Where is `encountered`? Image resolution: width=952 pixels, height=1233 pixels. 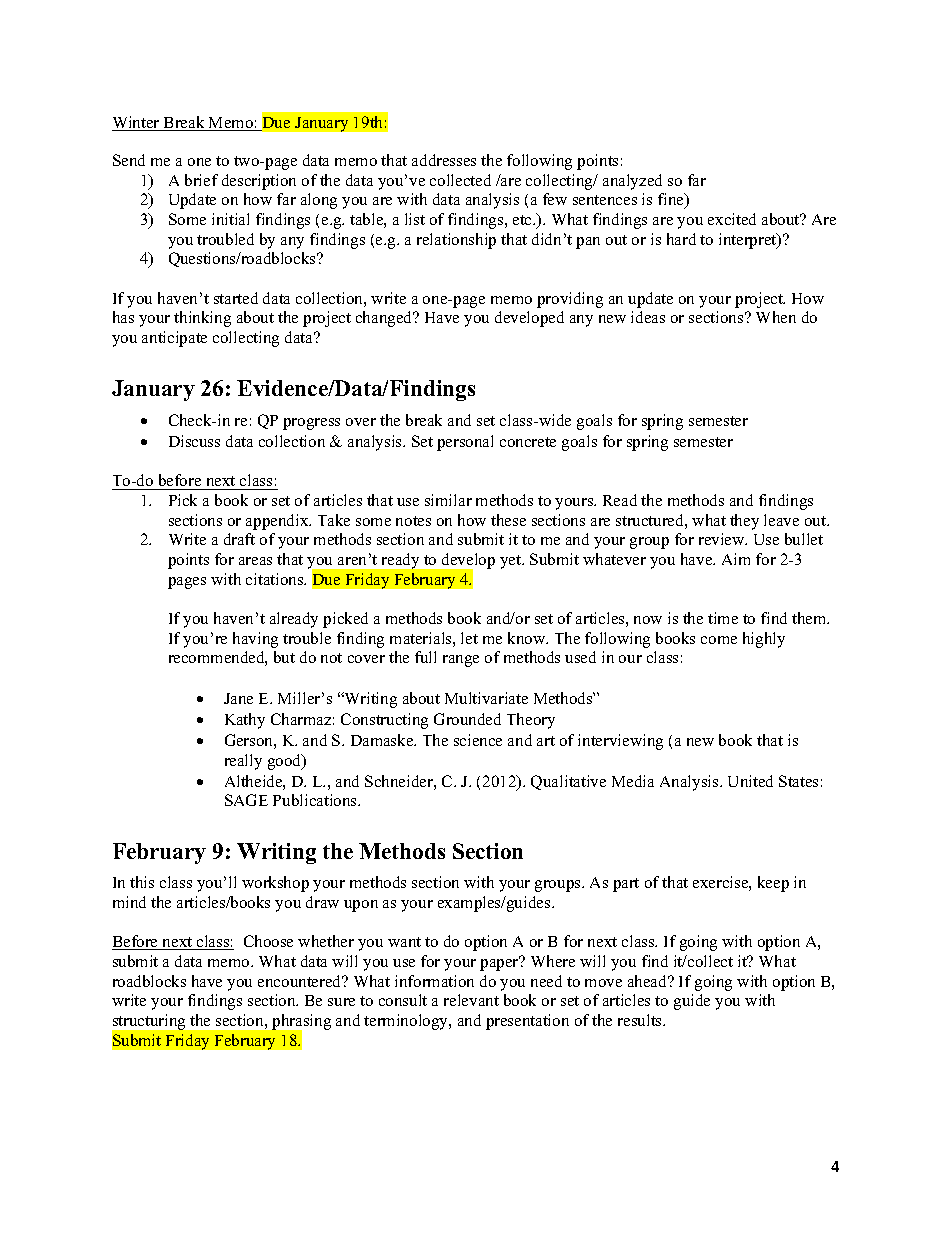
encountered is located at coordinates (301, 981).
